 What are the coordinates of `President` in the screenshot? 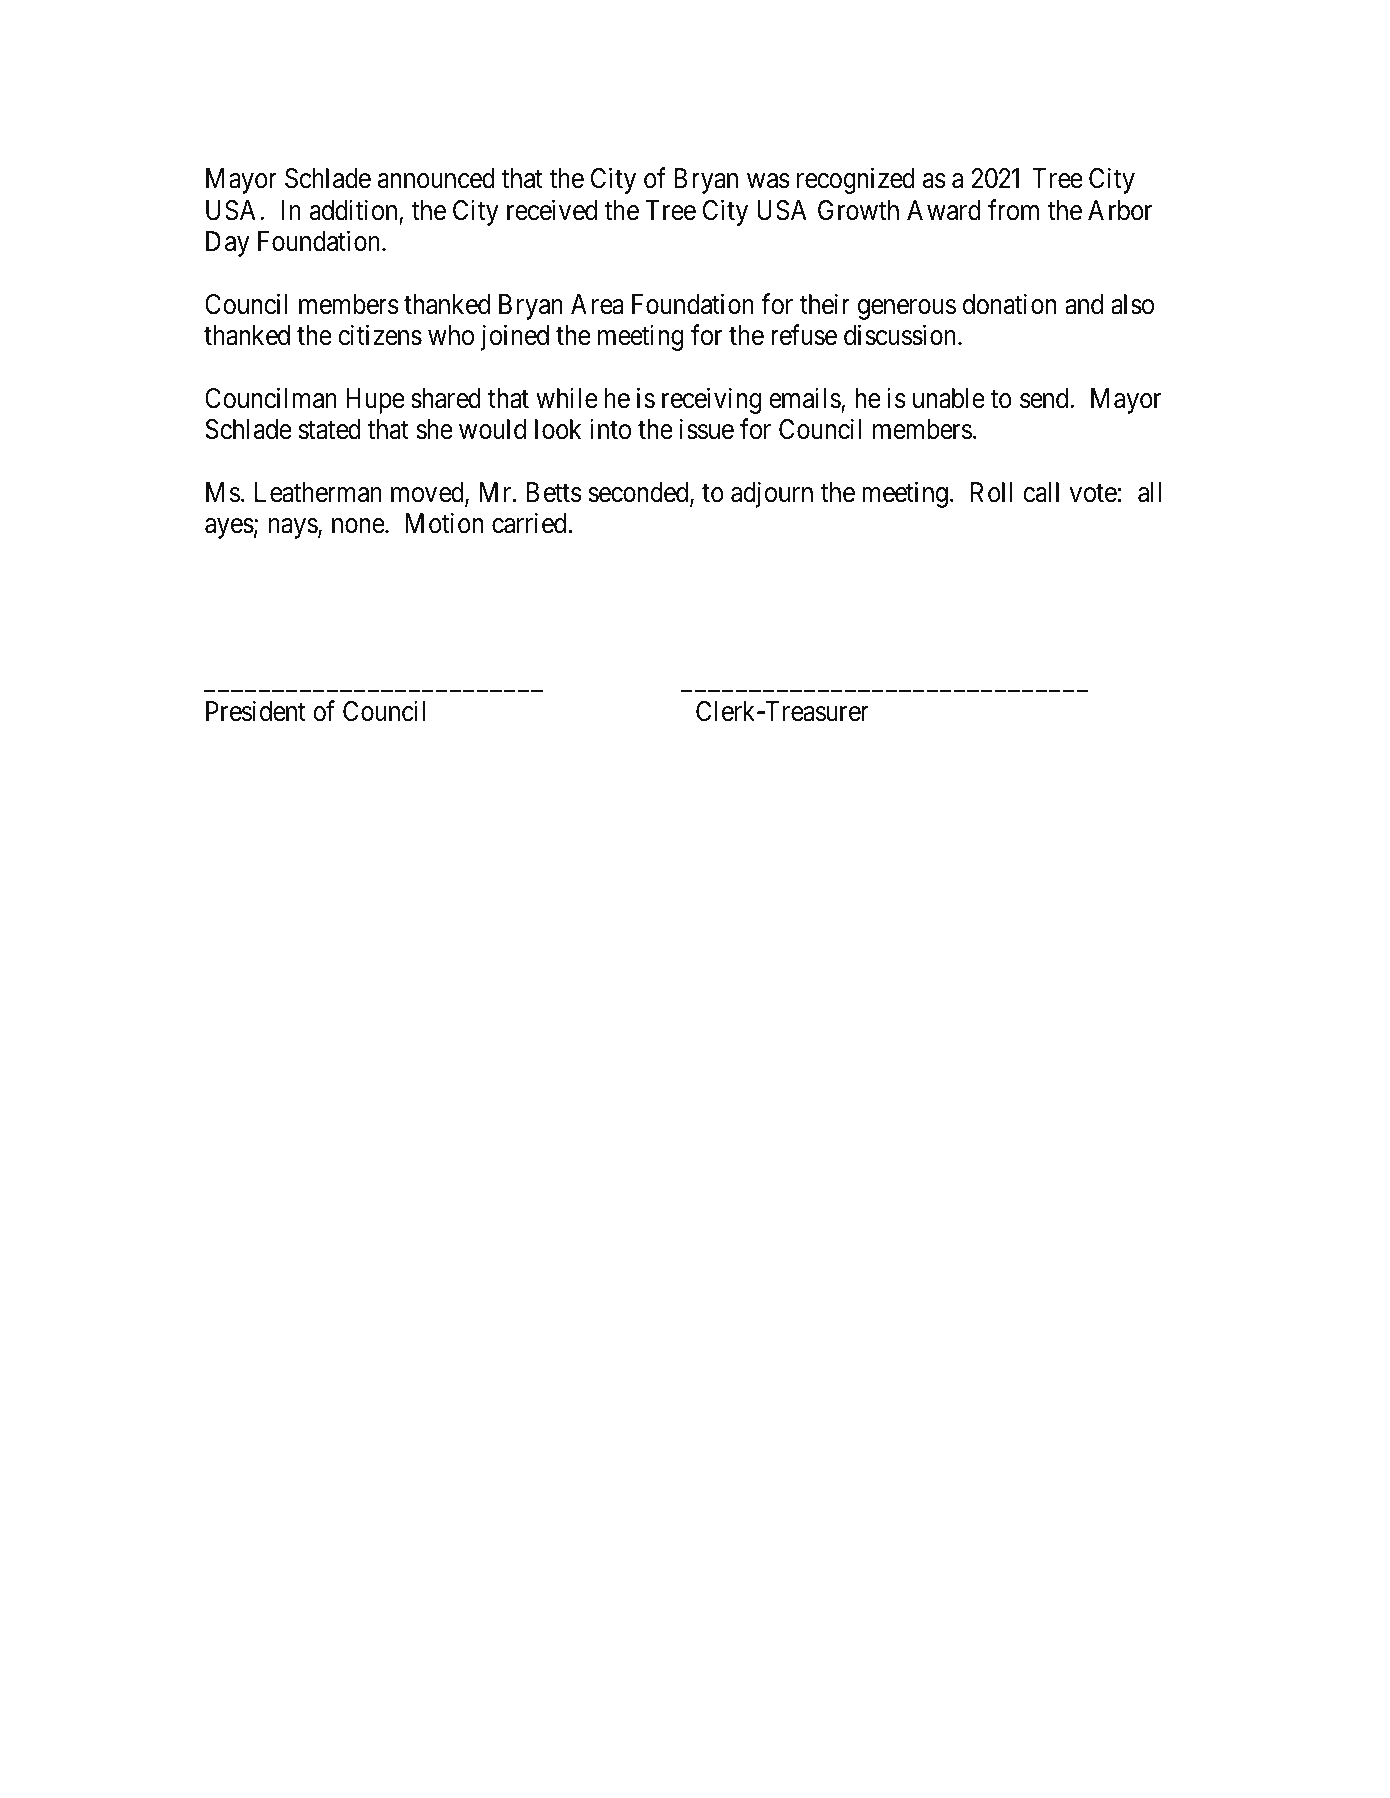 It's located at (256, 711).
